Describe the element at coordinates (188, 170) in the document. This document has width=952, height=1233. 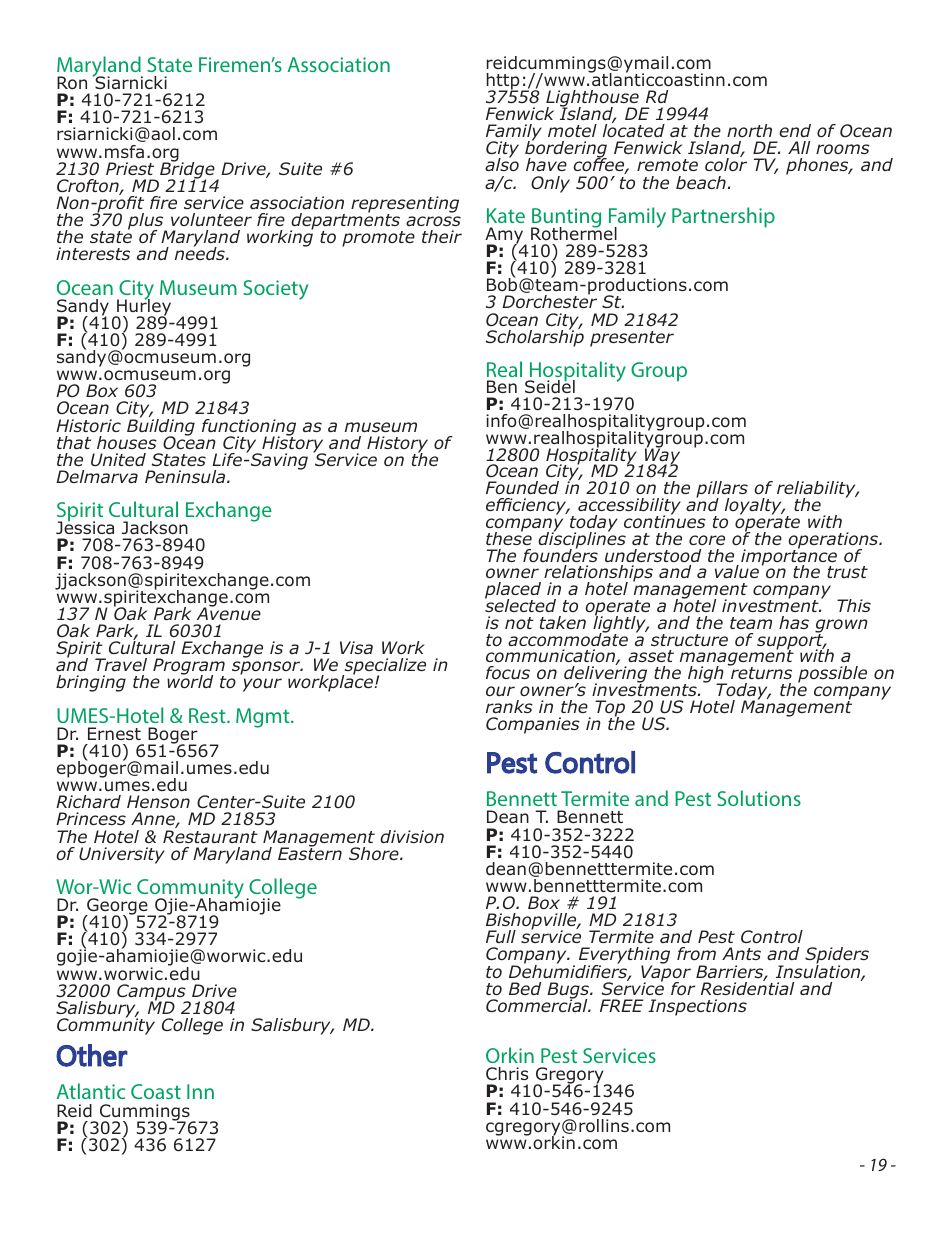
I see `Bridge` at that location.
